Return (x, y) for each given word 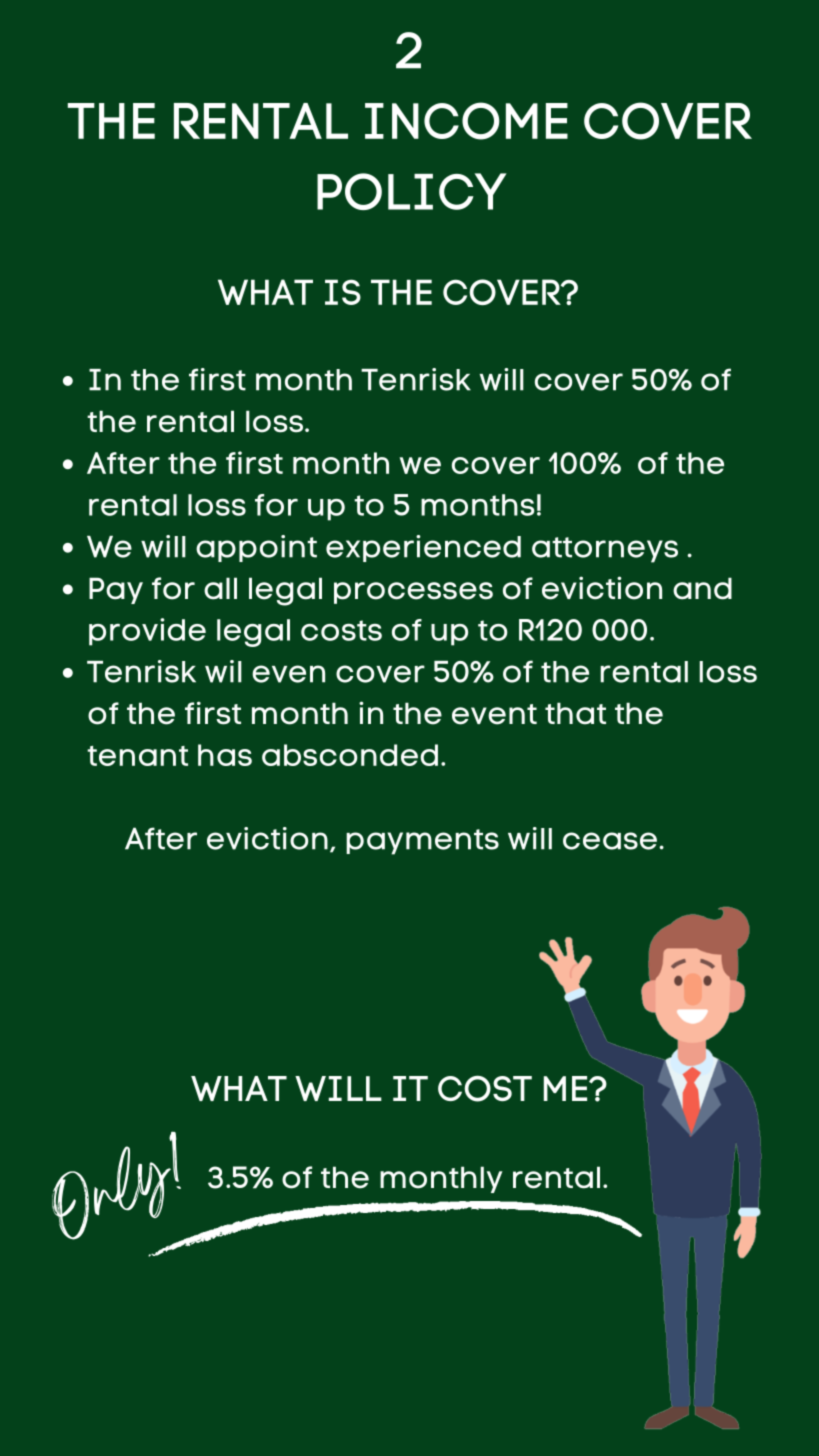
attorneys (605, 550)
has (225, 755)
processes (413, 593)
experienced (423, 548)
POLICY (412, 191)
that (575, 713)
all (220, 588)
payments (422, 842)
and (702, 588)
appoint (256, 548)
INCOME (466, 121)
